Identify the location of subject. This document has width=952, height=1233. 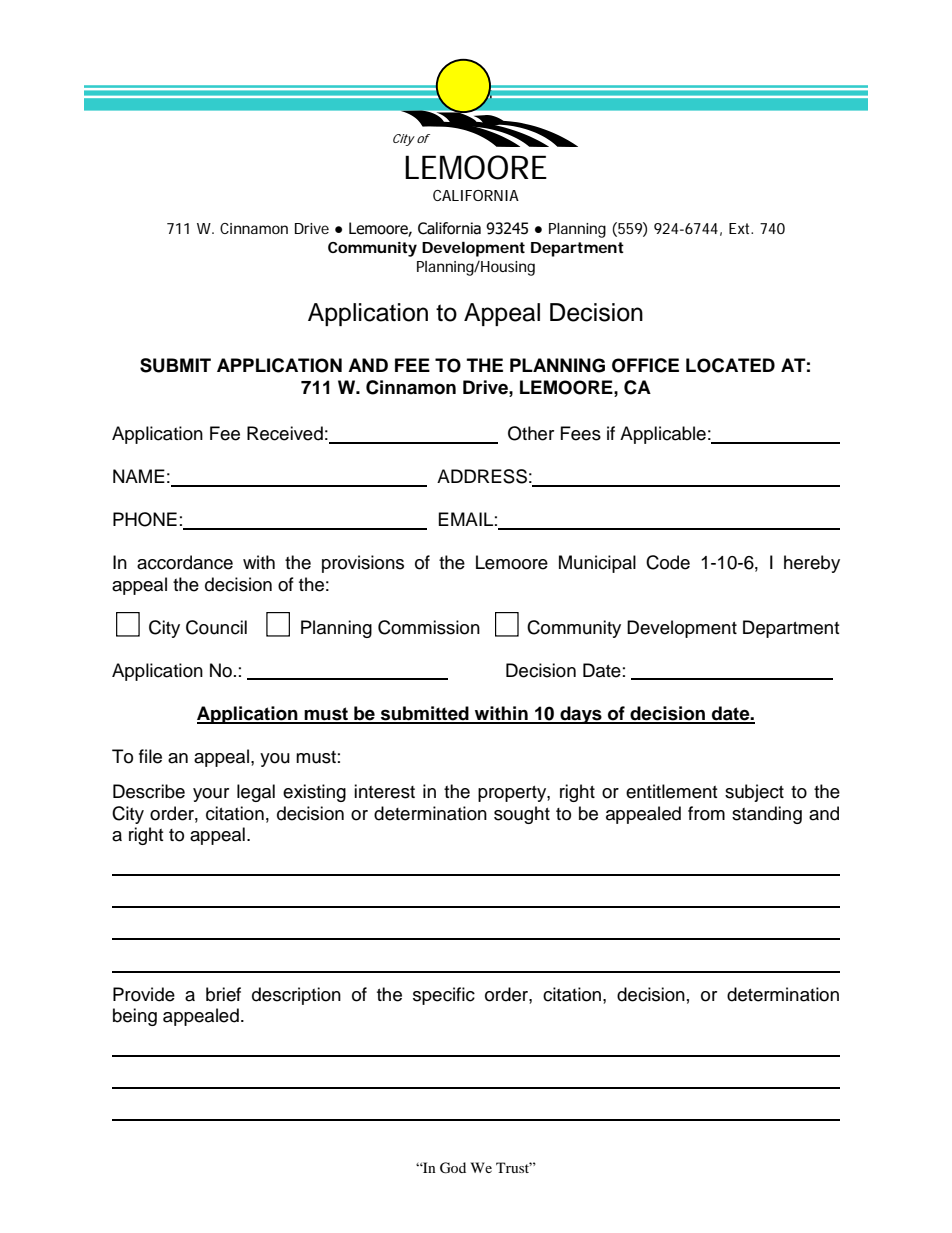
(754, 793).
